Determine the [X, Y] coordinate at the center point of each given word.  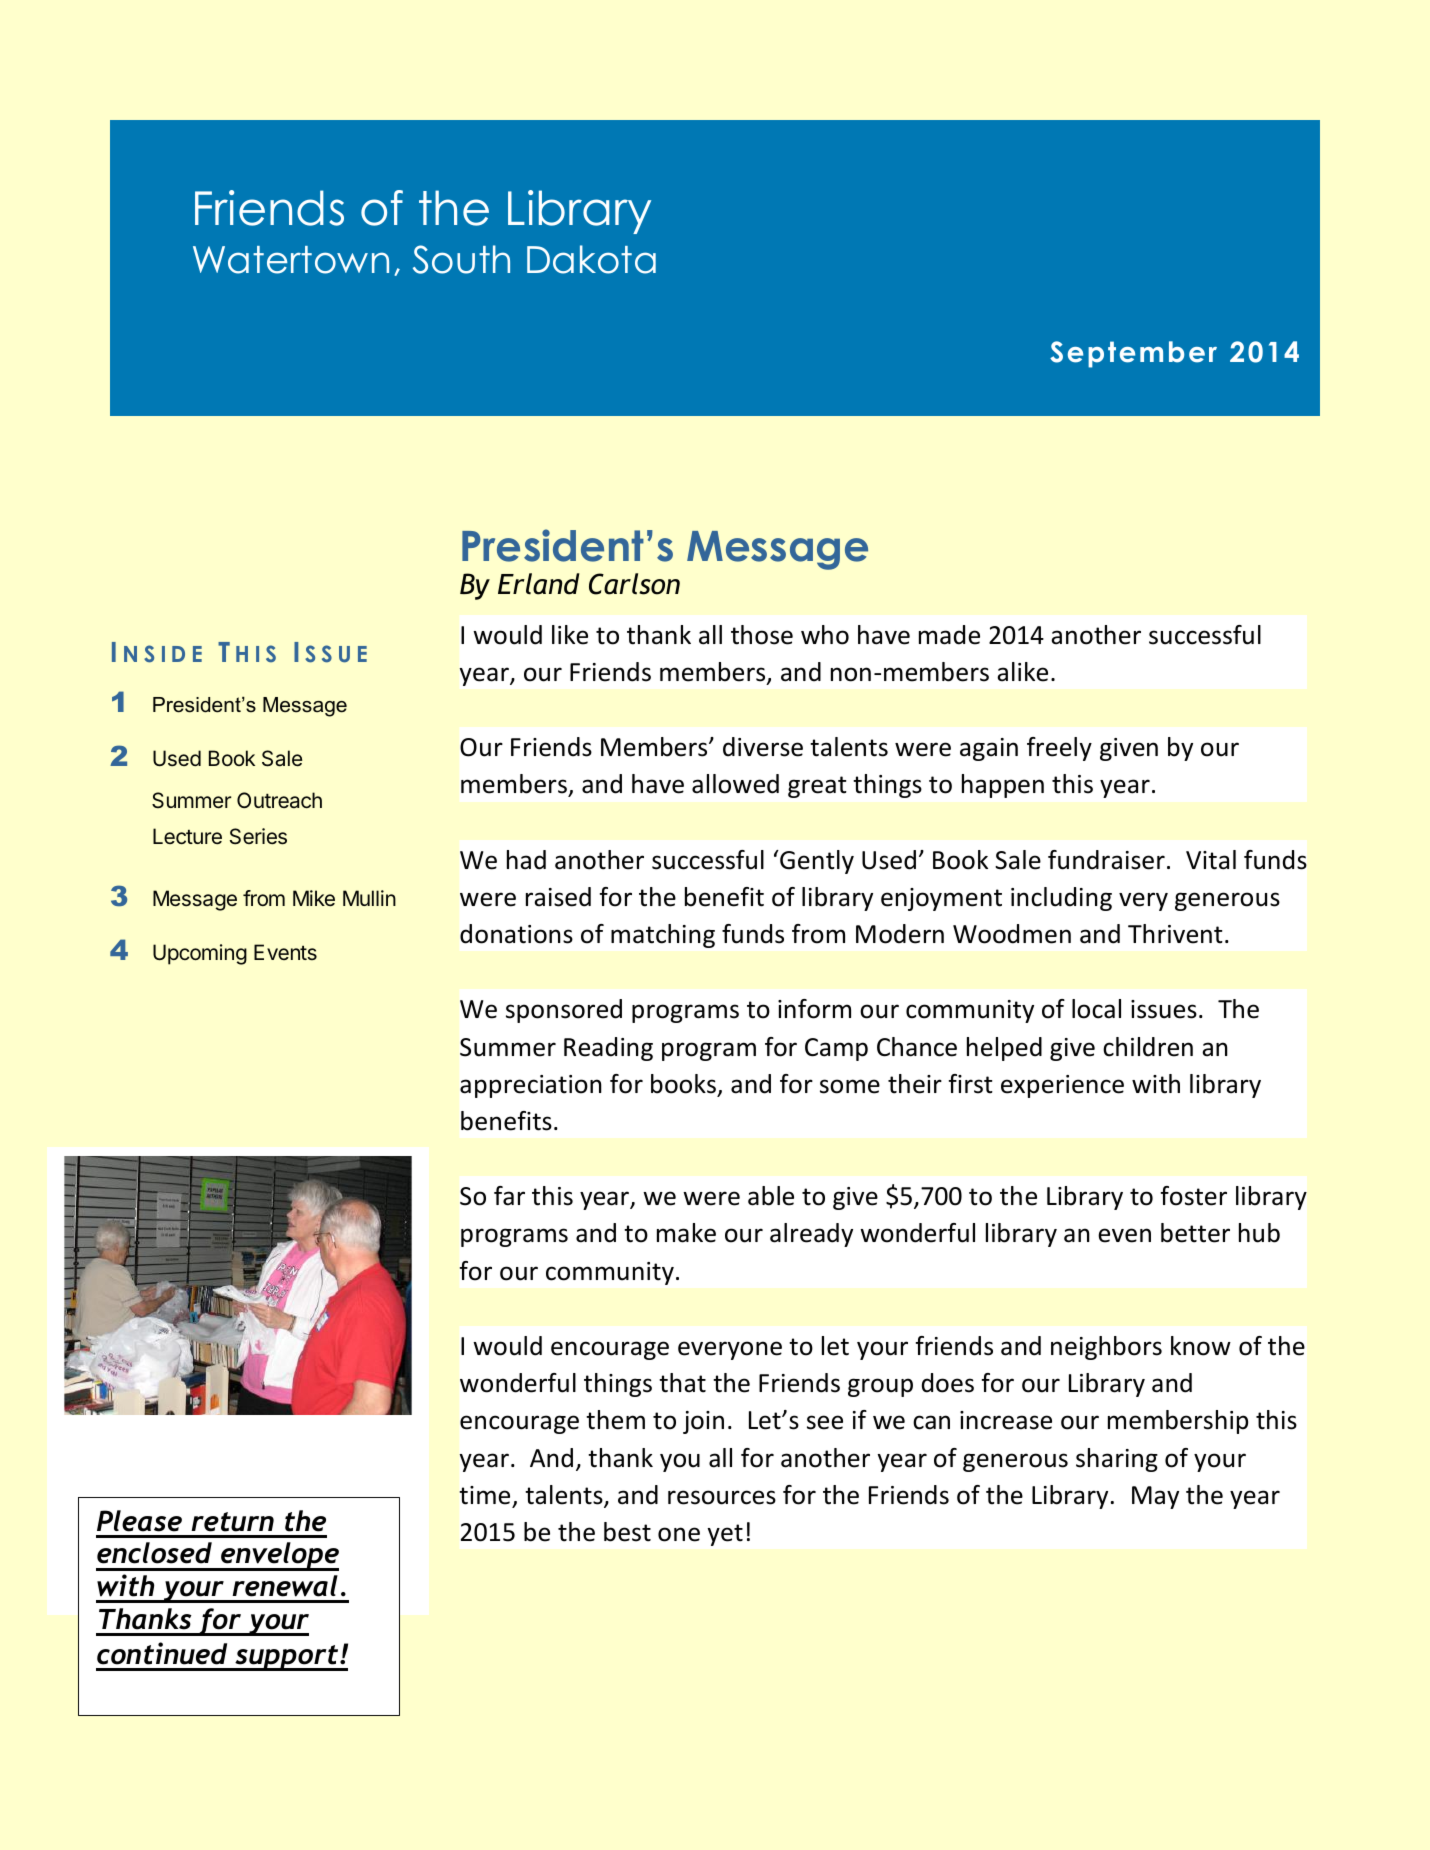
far [509, 1196]
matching [663, 936]
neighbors [1106, 1348]
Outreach [279, 800]
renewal [285, 1586]
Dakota [591, 259]
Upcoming [200, 954]
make [686, 1233]
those [762, 635]
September [1133, 354]
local [1096, 1009]
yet [725, 1535]
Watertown [291, 260]
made [949, 635]
